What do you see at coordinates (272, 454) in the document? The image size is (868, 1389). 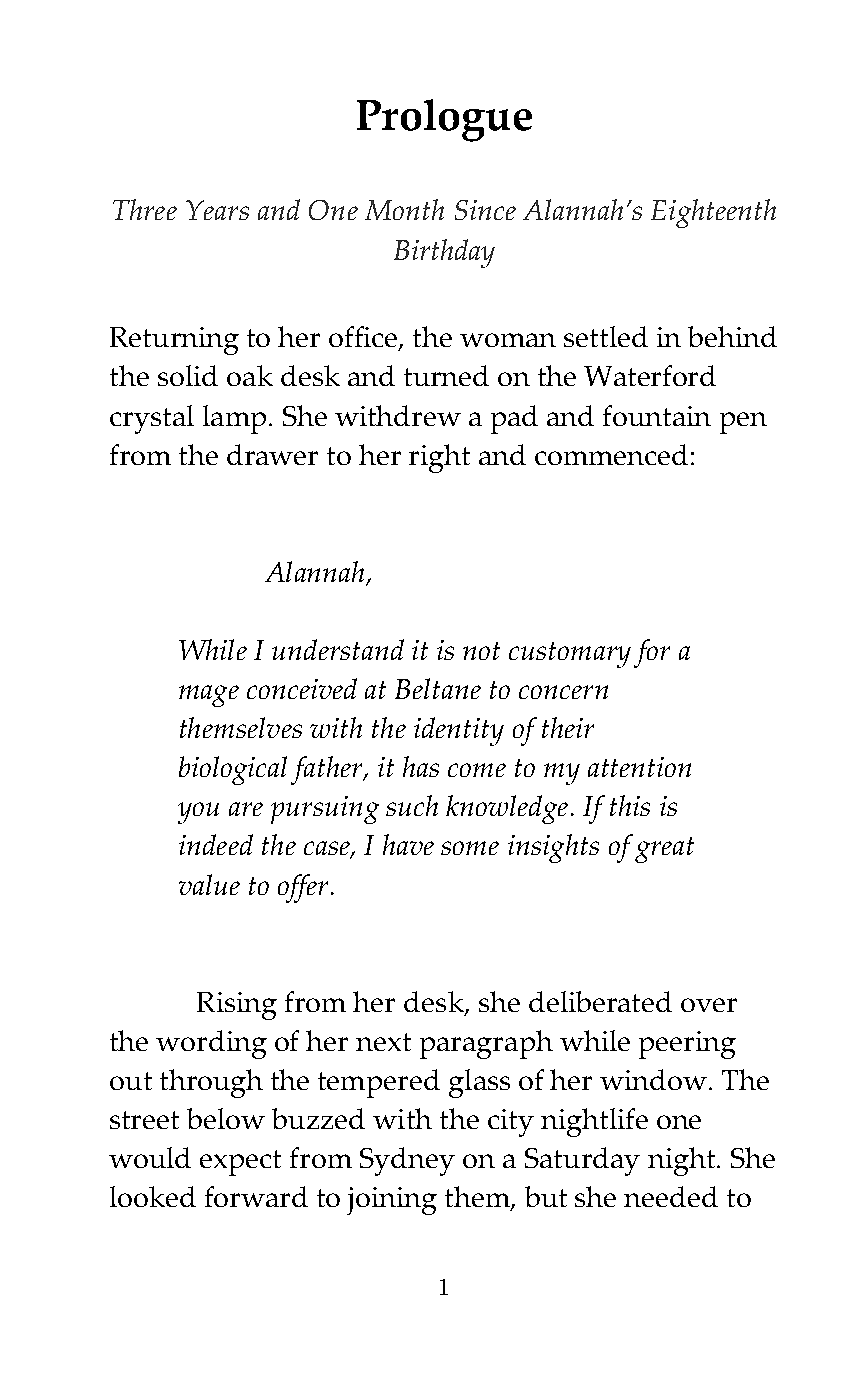 I see `drawer` at bounding box center [272, 454].
